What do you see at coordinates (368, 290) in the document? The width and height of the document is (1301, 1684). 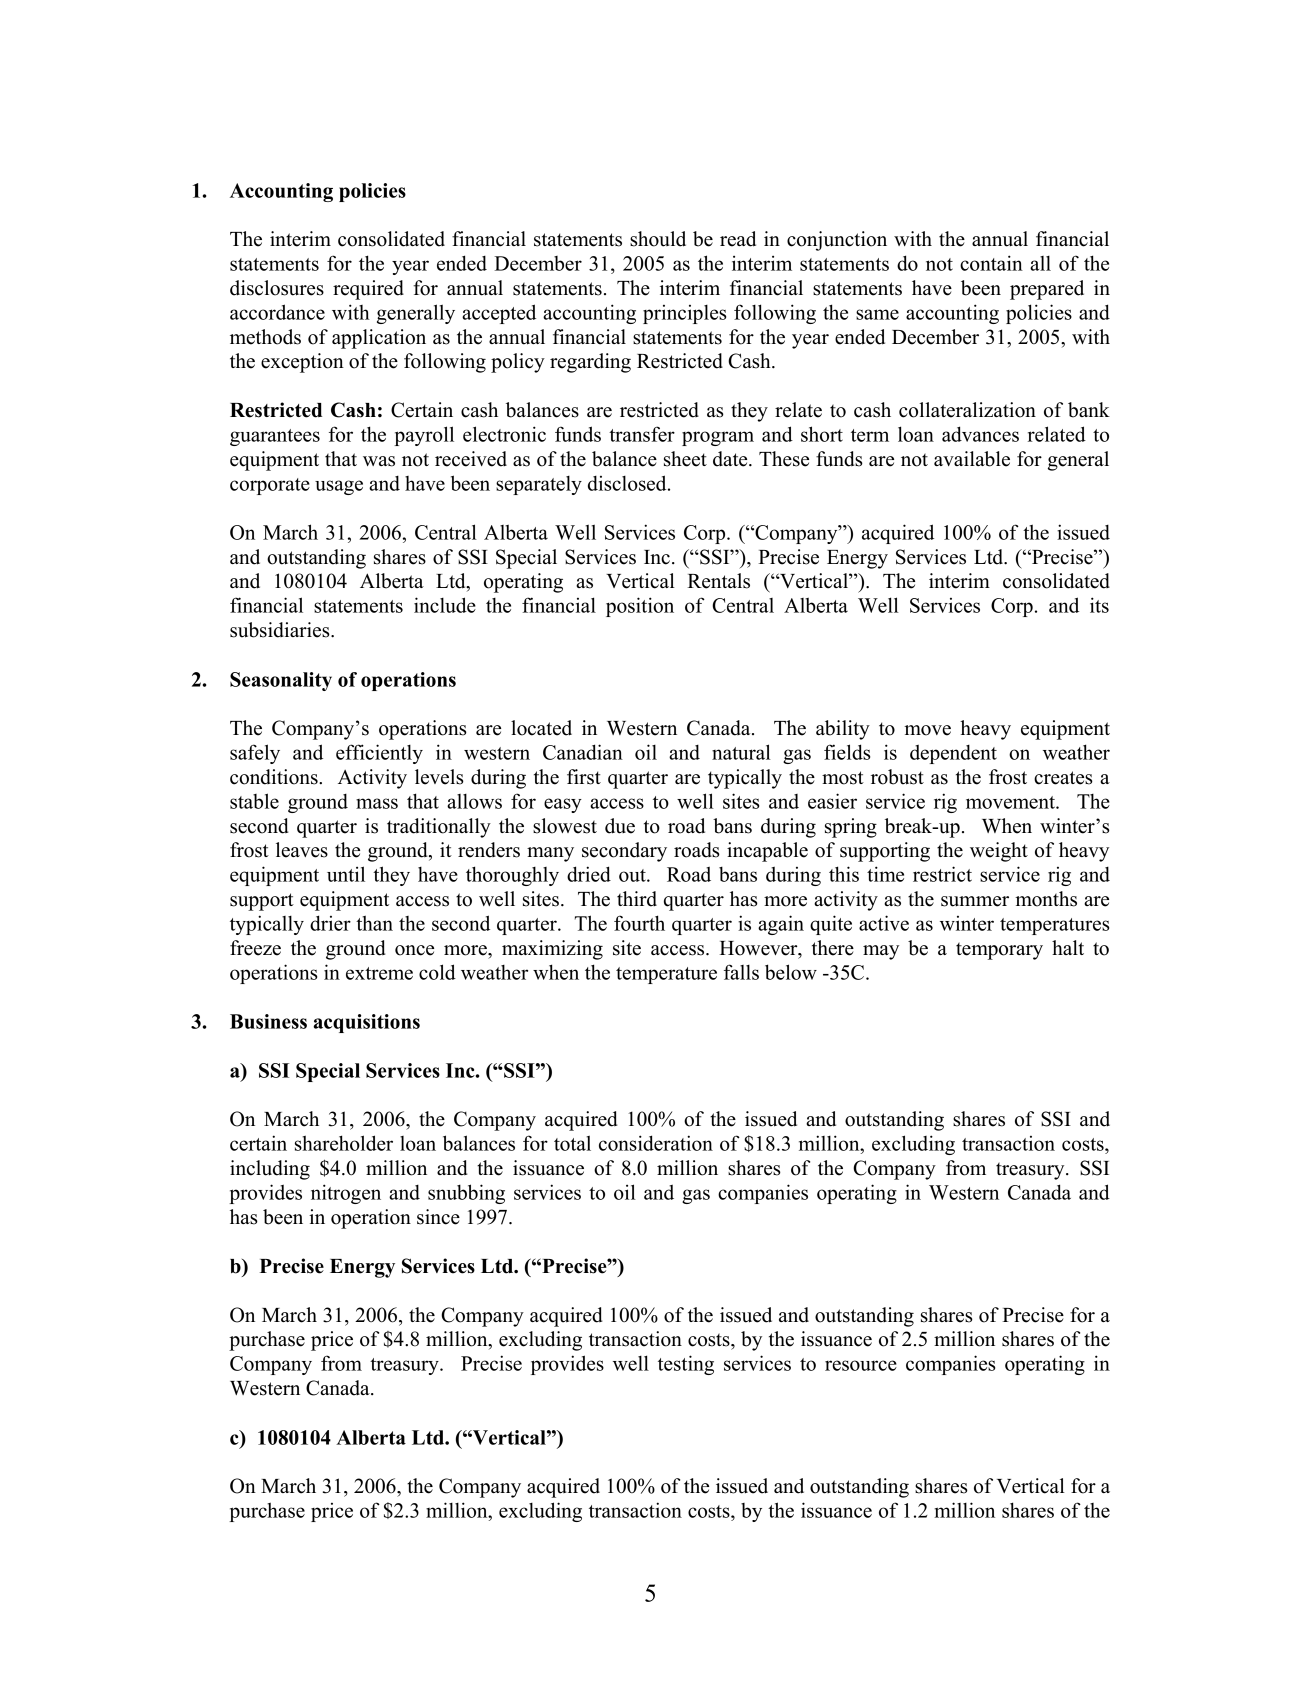 I see `required` at bounding box center [368, 290].
